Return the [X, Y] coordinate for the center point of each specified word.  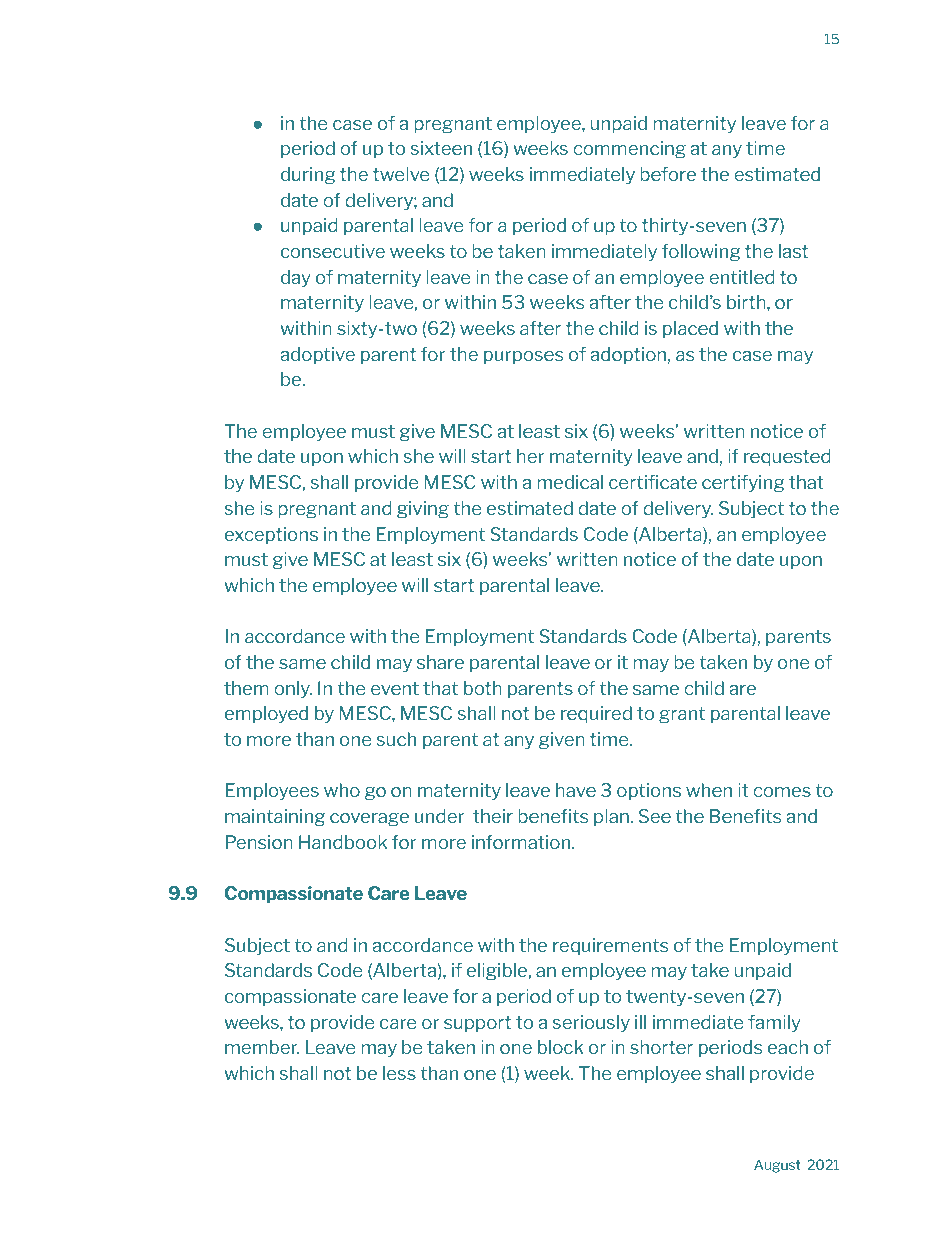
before [668, 174]
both [483, 688]
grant [682, 715]
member [262, 1047]
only [293, 689]
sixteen [441, 148]
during [308, 176]
